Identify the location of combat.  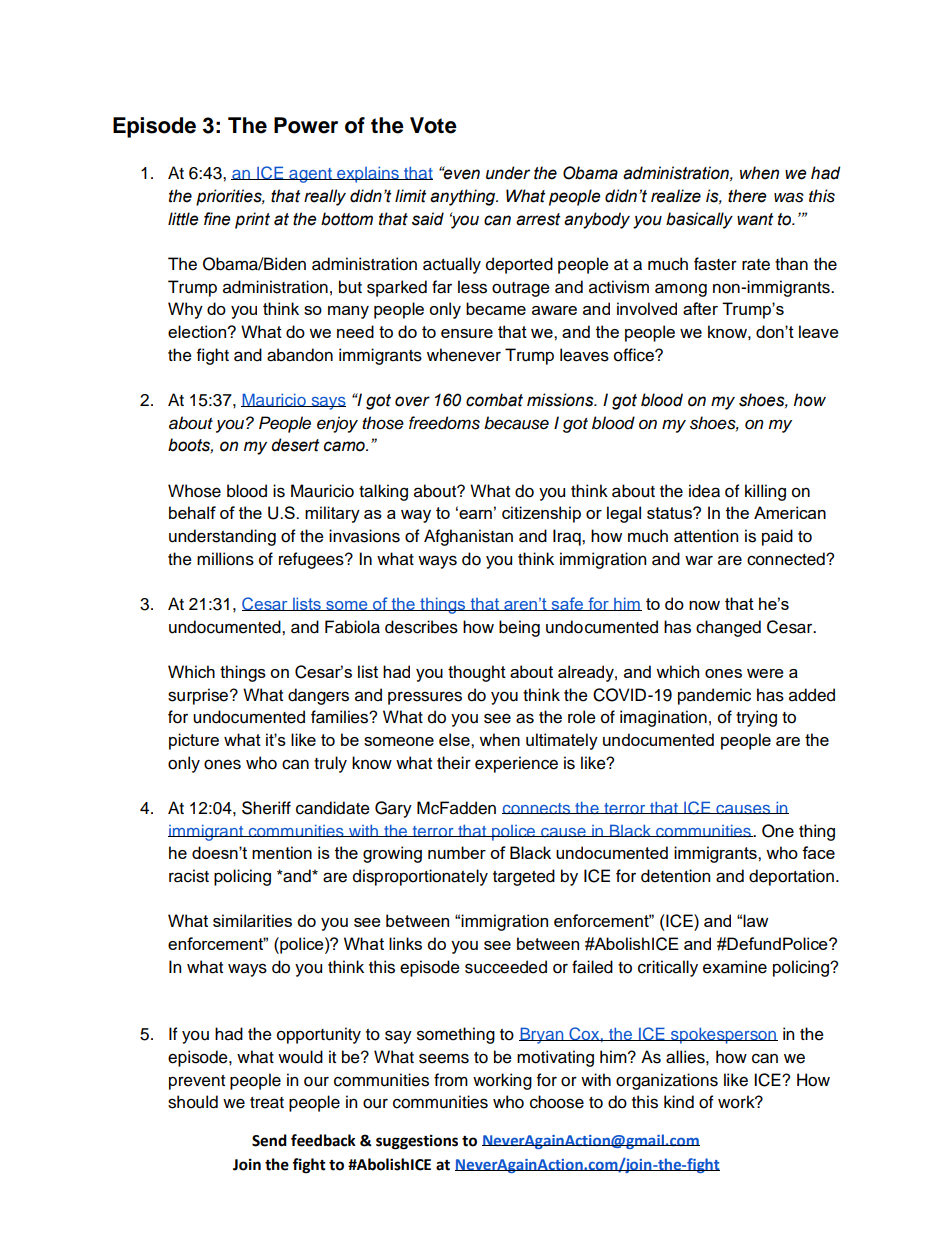
(494, 400).
